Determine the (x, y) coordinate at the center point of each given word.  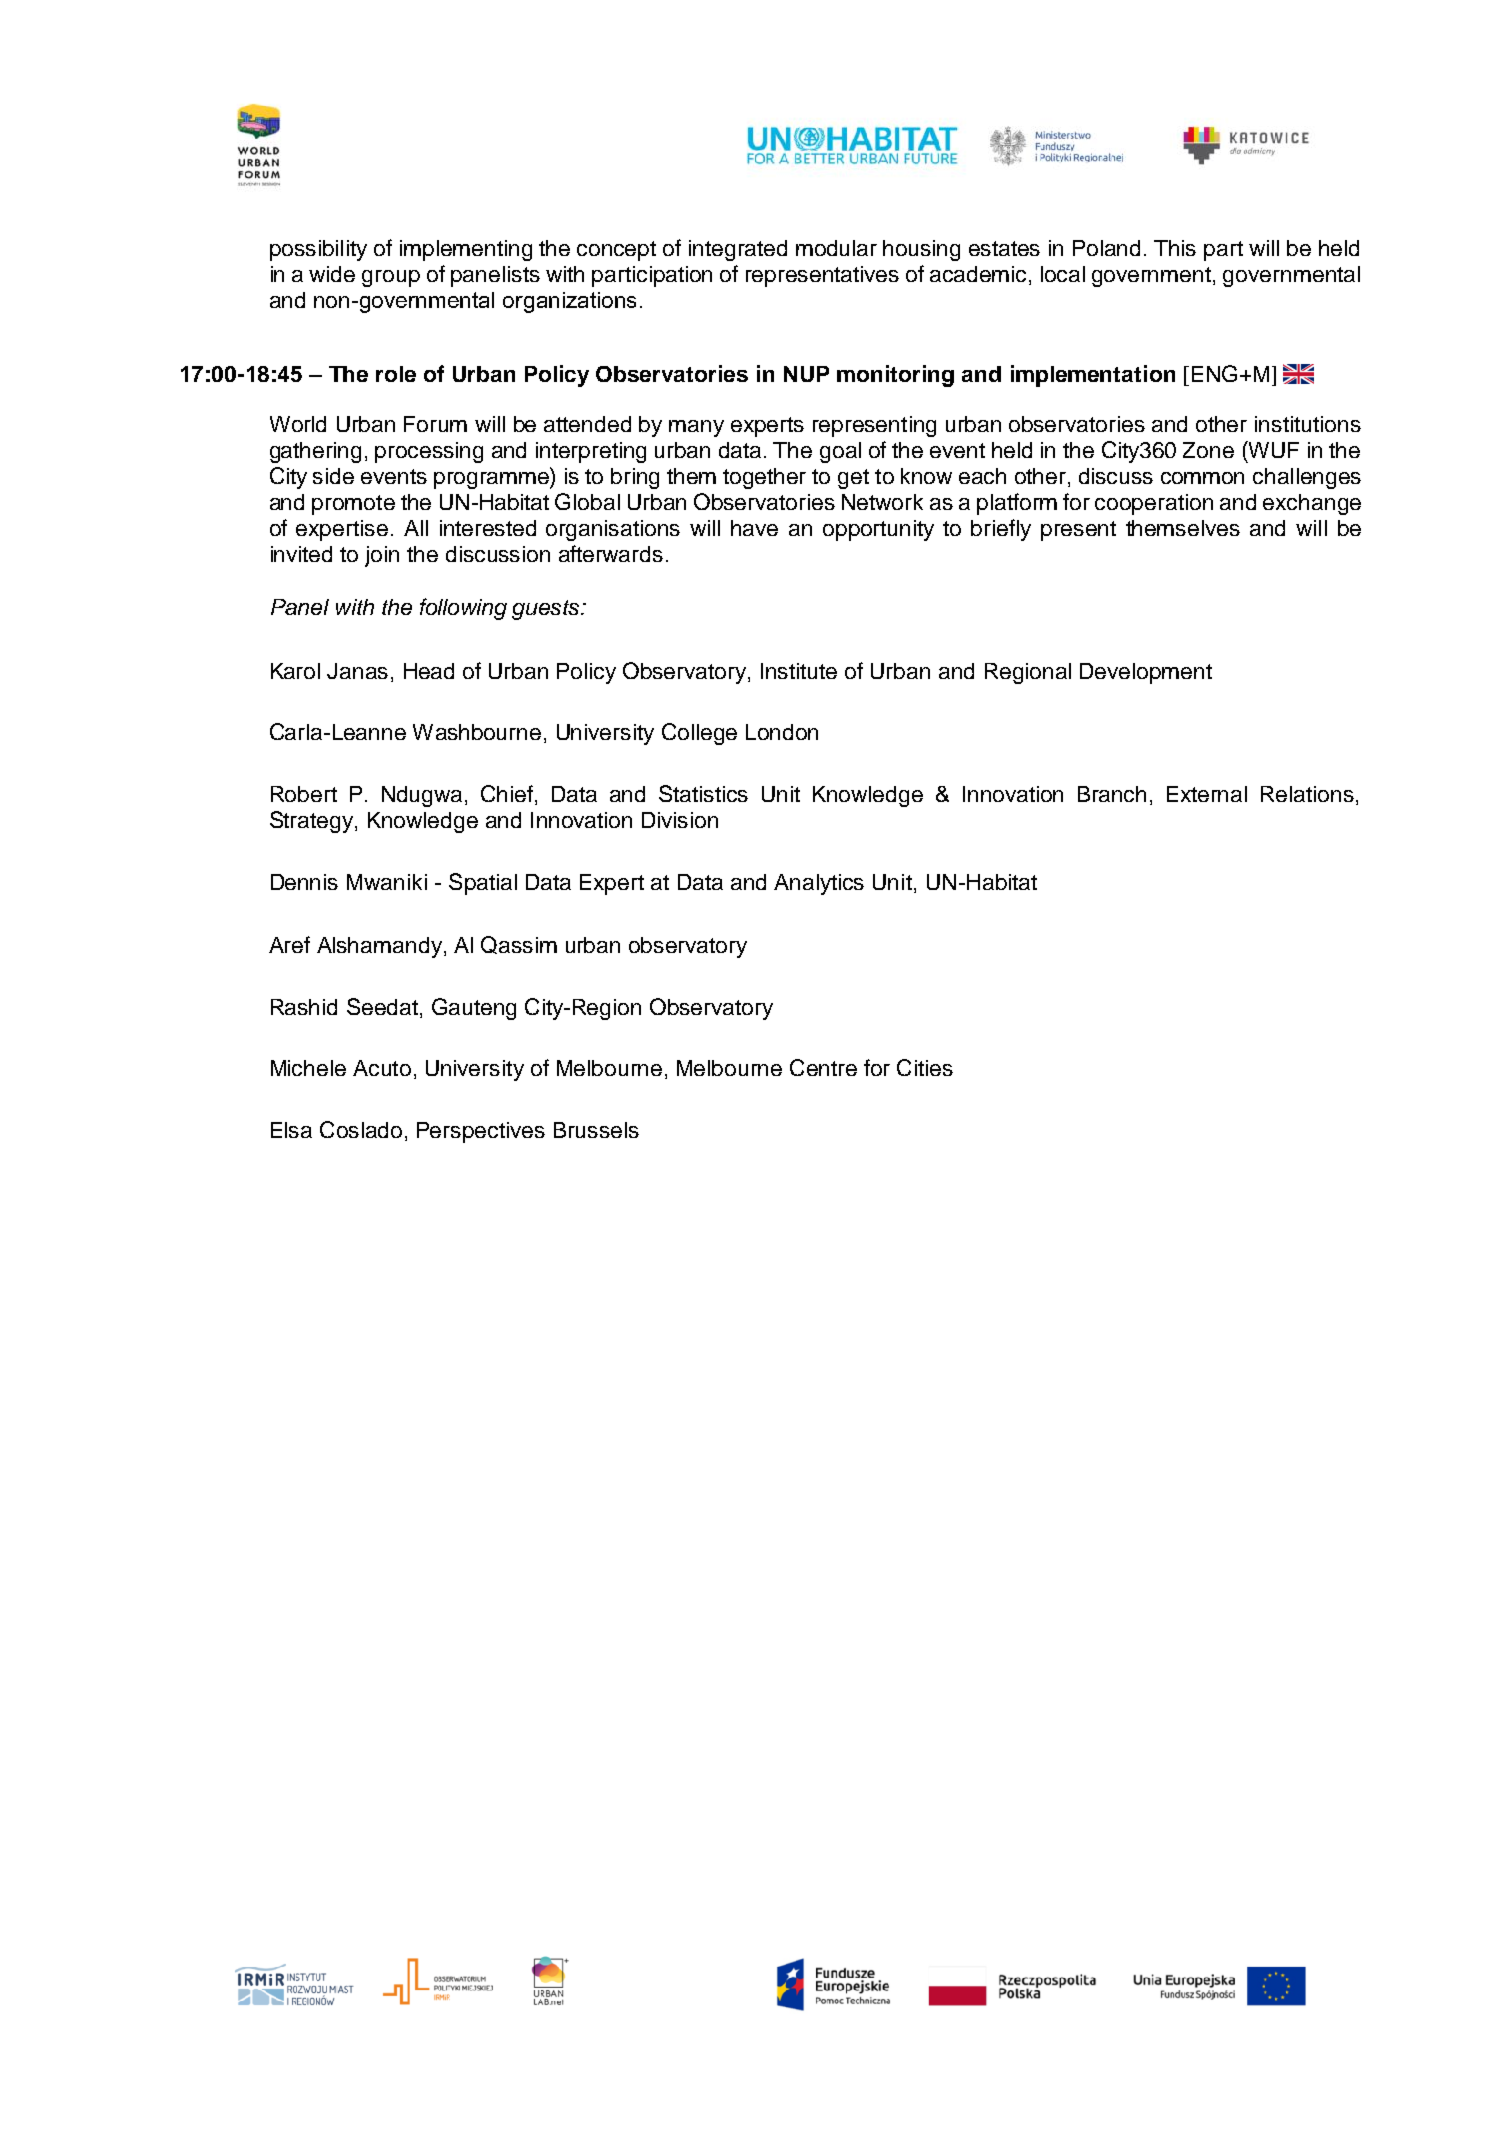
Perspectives (481, 1132)
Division (680, 820)
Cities (925, 1067)
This (1175, 248)
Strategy (313, 822)
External (1207, 794)
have (754, 528)
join (382, 556)
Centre (823, 1067)
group (391, 278)
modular (836, 248)
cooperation (1154, 504)
